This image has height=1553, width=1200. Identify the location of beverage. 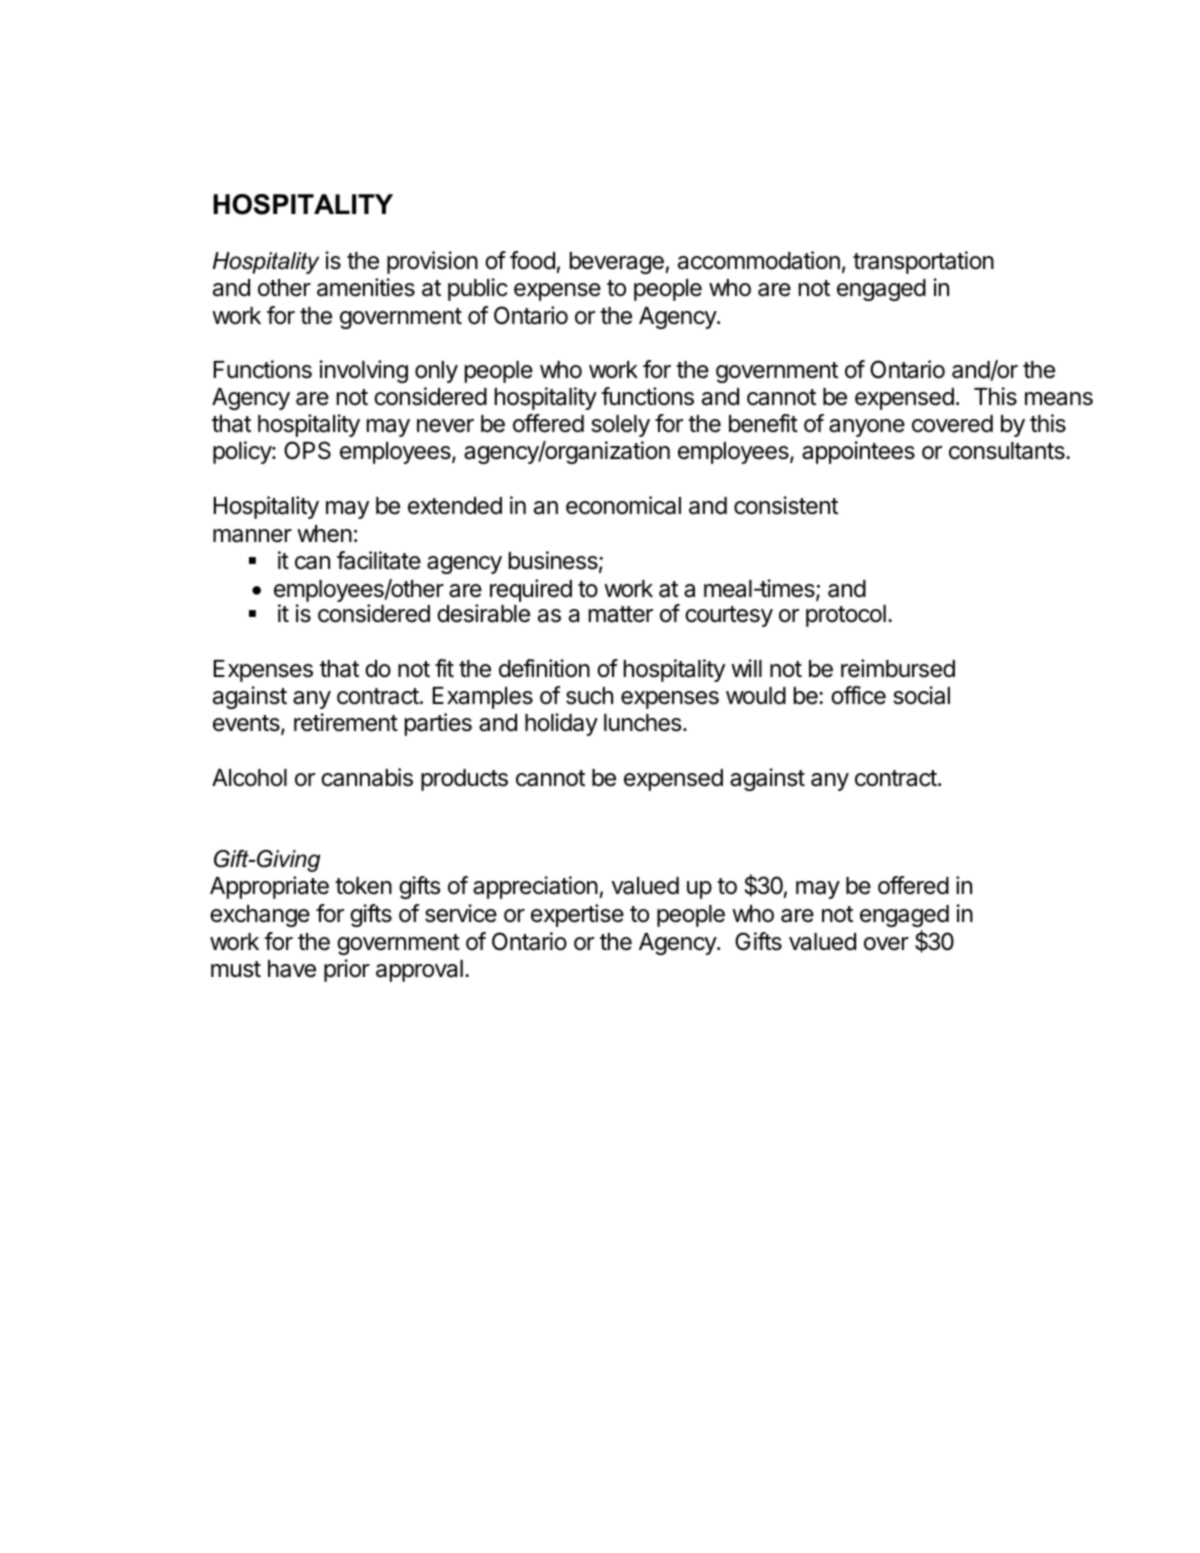
(617, 263).
